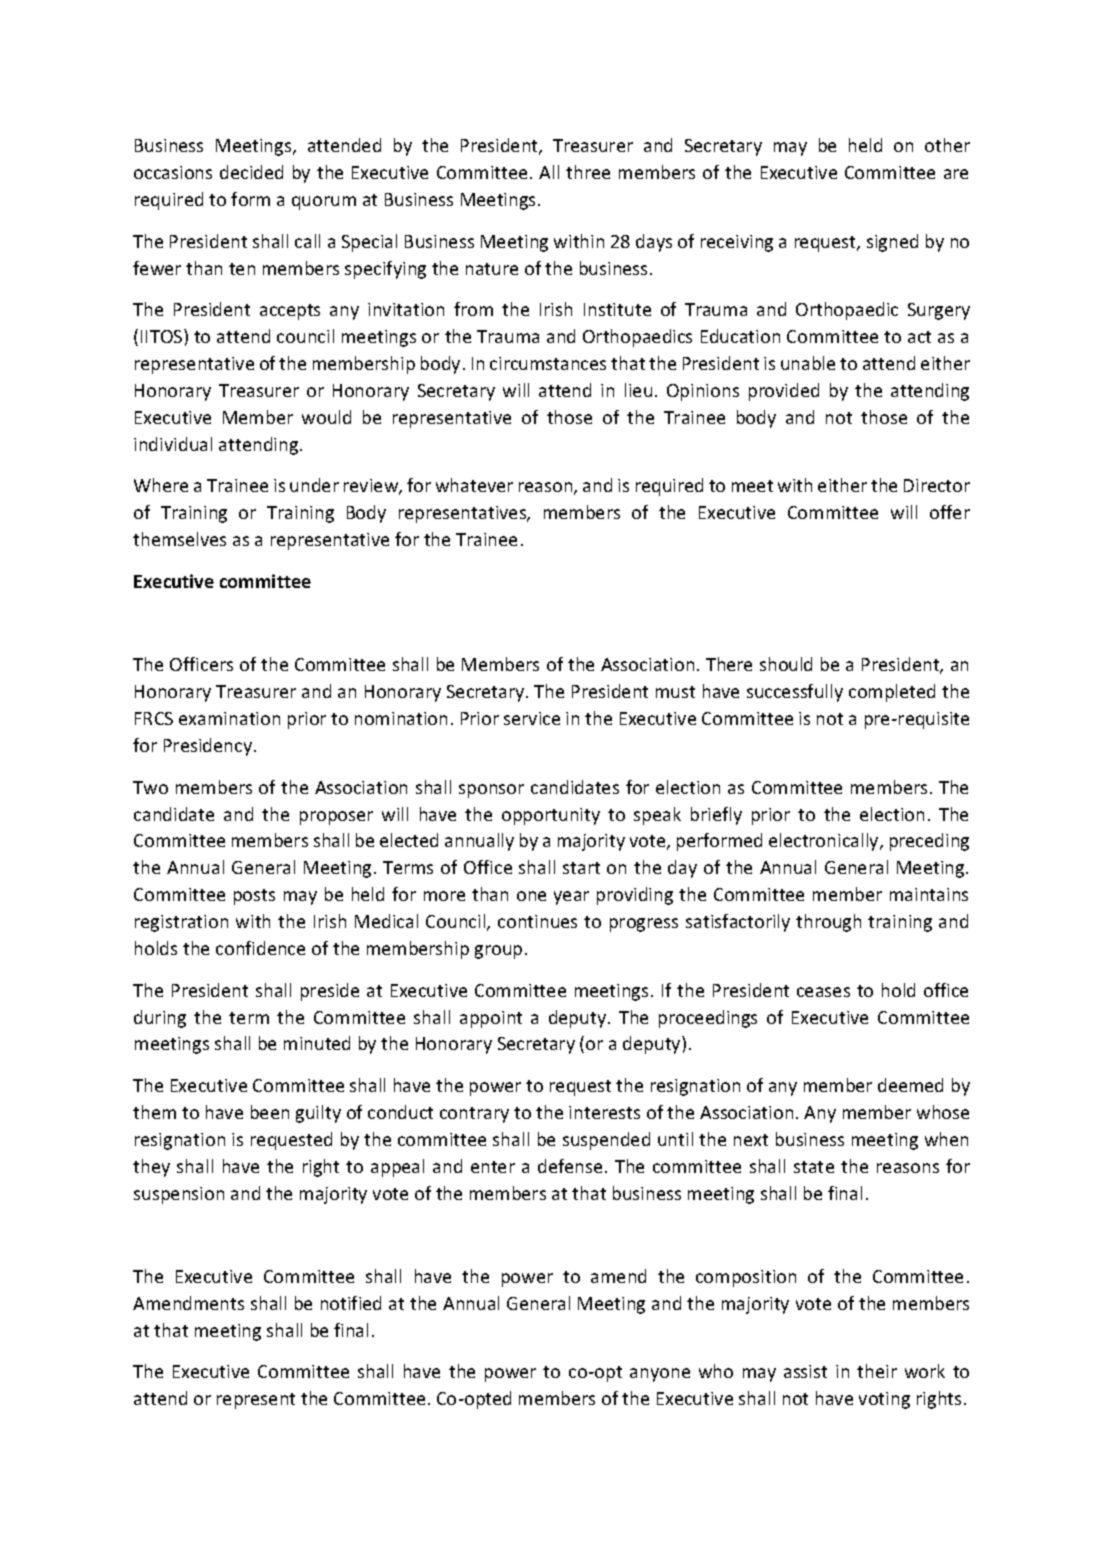 This screenshot has width=1104, height=1561. I want to click on decided, so click(251, 172).
